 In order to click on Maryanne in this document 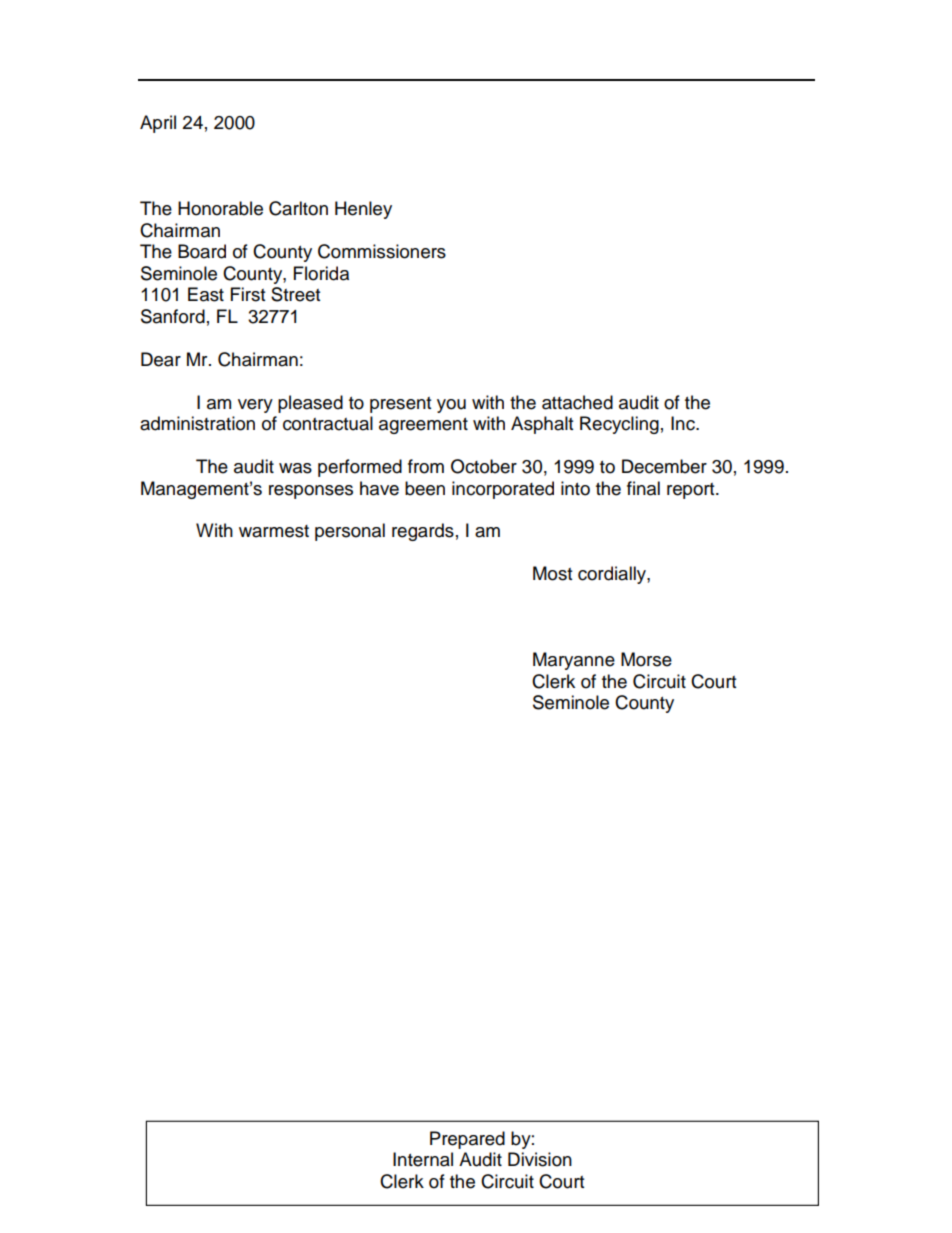, I will do `click(574, 661)`.
